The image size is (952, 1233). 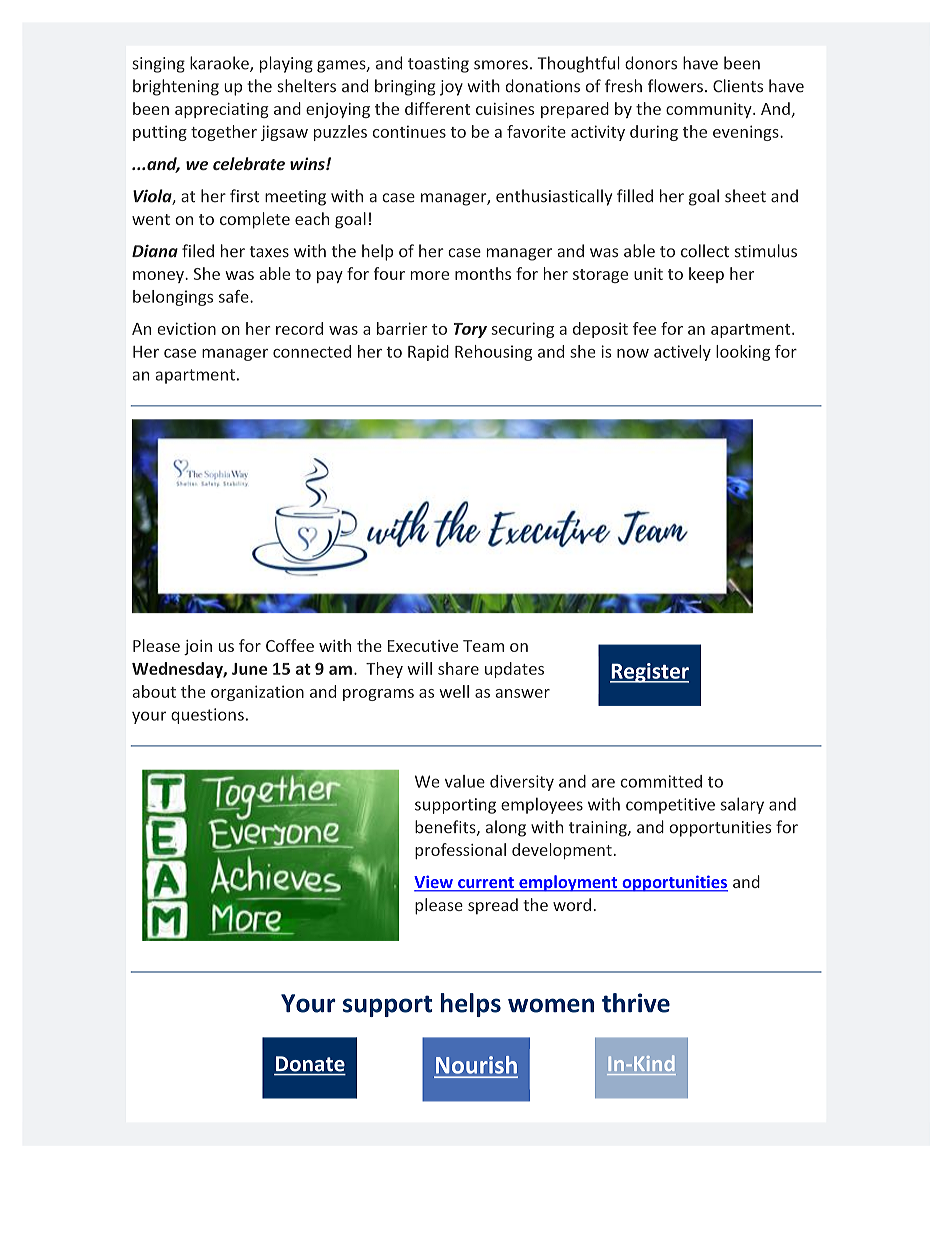 I want to click on View, so click(x=434, y=883).
